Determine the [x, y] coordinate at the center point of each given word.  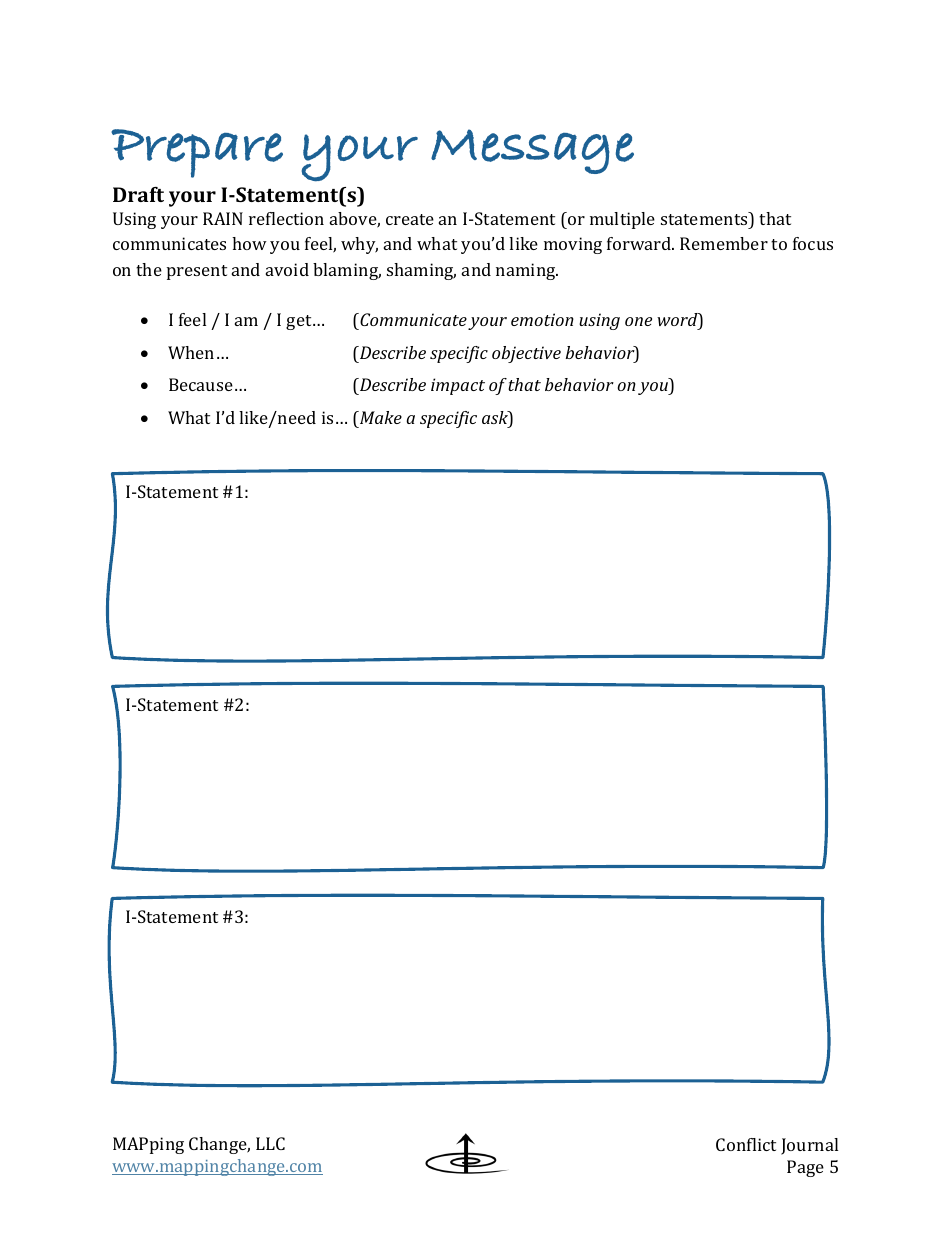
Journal [809, 1146]
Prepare [197, 153]
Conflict [746, 1144]
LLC [270, 1143]
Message [532, 151]
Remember [724, 243]
